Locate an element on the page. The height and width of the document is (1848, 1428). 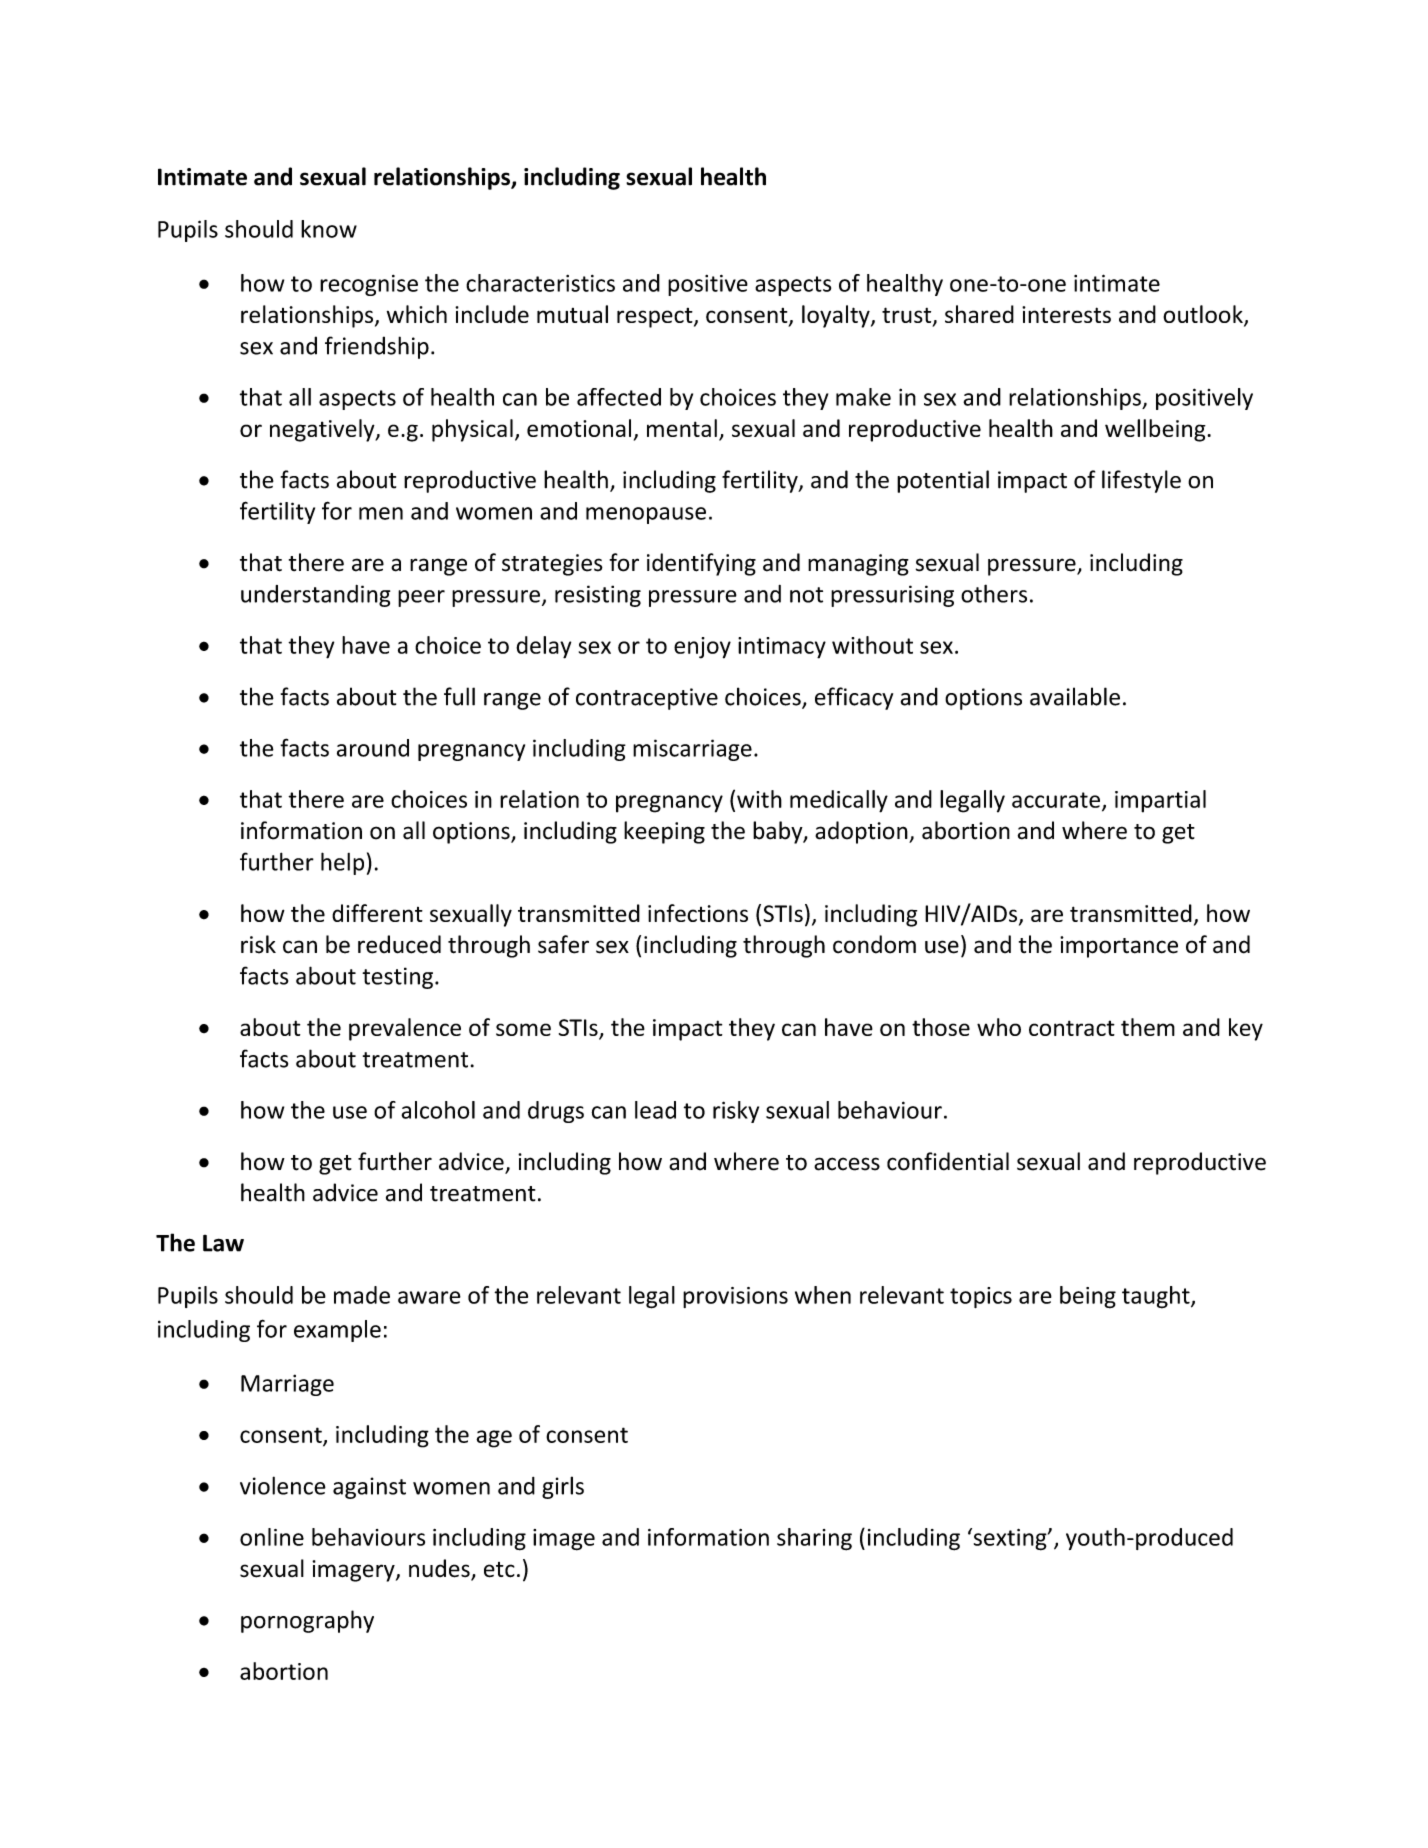
miscarriage is located at coordinates (692, 750).
